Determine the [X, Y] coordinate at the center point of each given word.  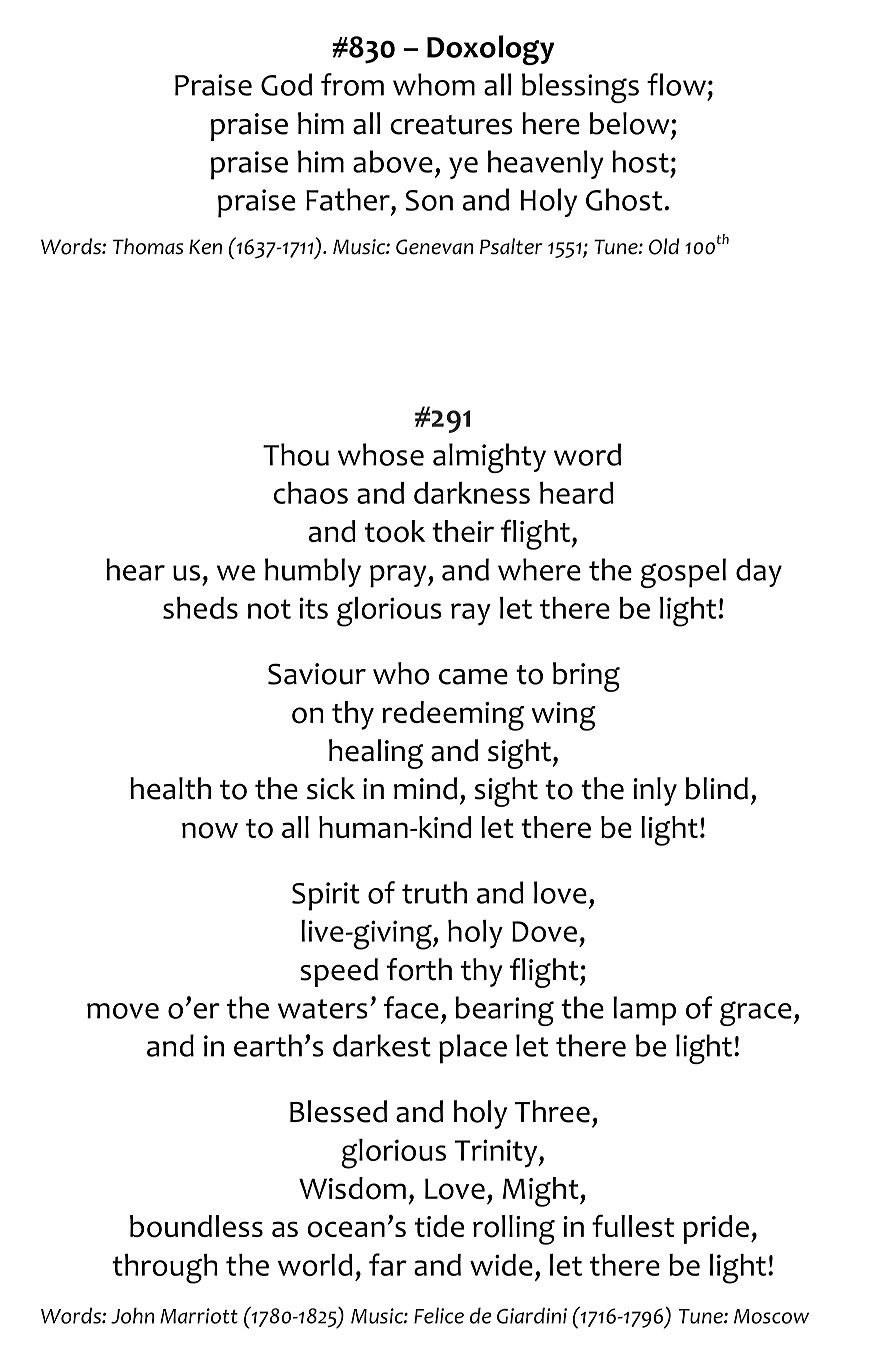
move [123, 1011]
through [165, 1269]
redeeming [453, 716]
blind [717, 788]
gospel [683, 573]
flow [676, 84]
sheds [200, 608]
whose [381, 454]
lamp [644, 1011]
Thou [296, 454]
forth [419, 969]
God [286, 84]
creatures [451, 125]
